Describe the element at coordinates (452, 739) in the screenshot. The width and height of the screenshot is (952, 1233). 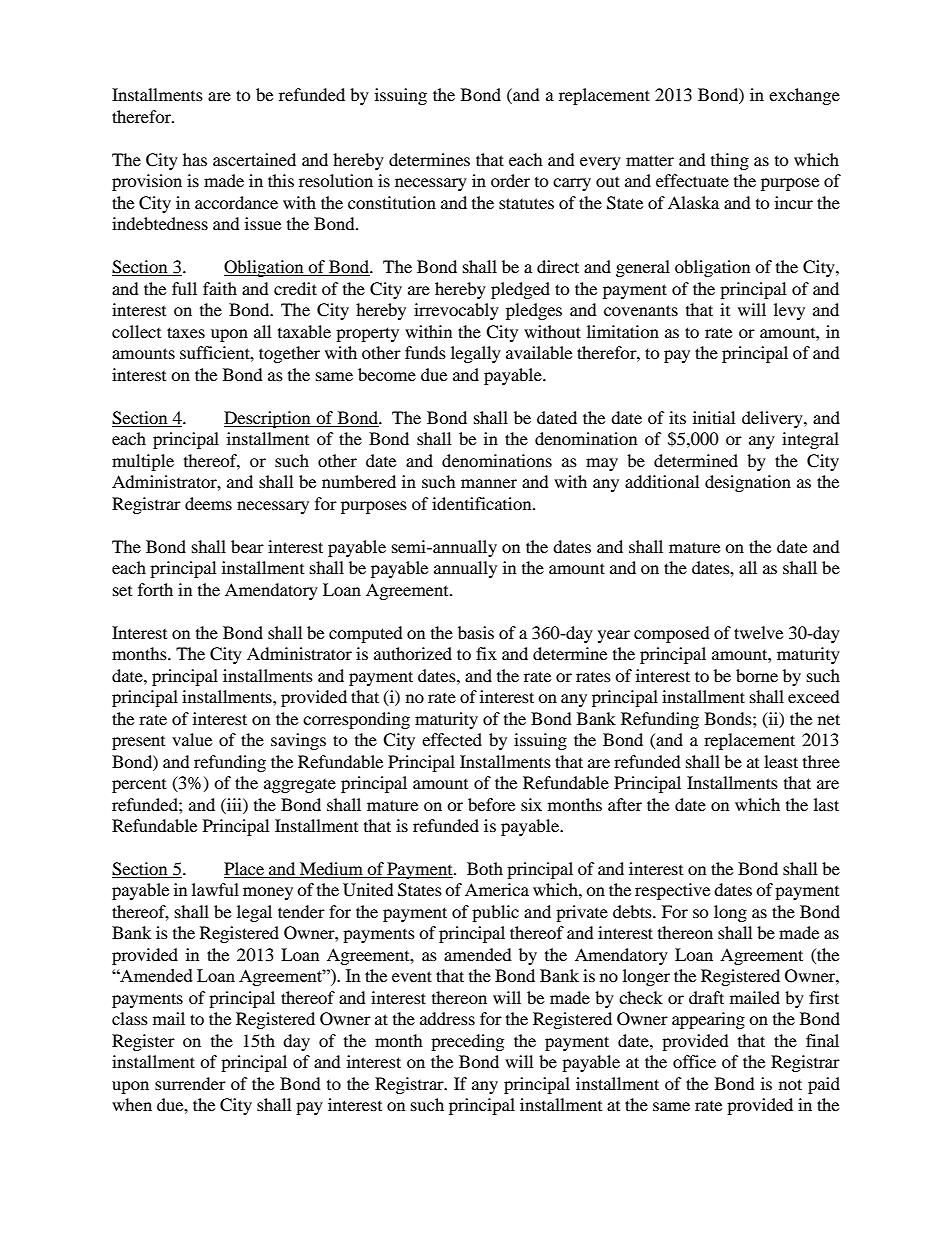
I see `effected` at that location.
